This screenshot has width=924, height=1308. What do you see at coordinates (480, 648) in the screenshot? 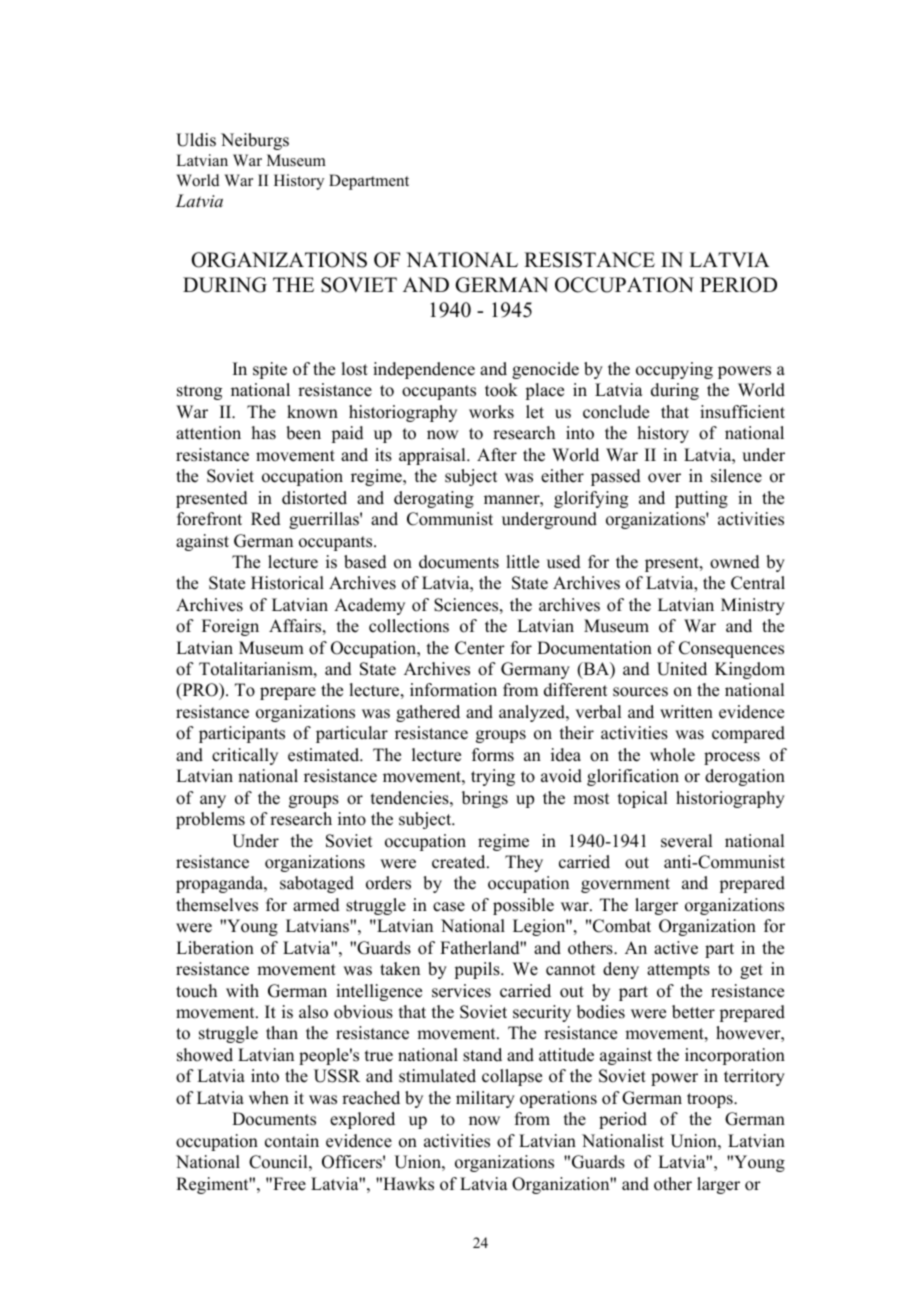
I see `Center` at bounding box center [480, 648].
